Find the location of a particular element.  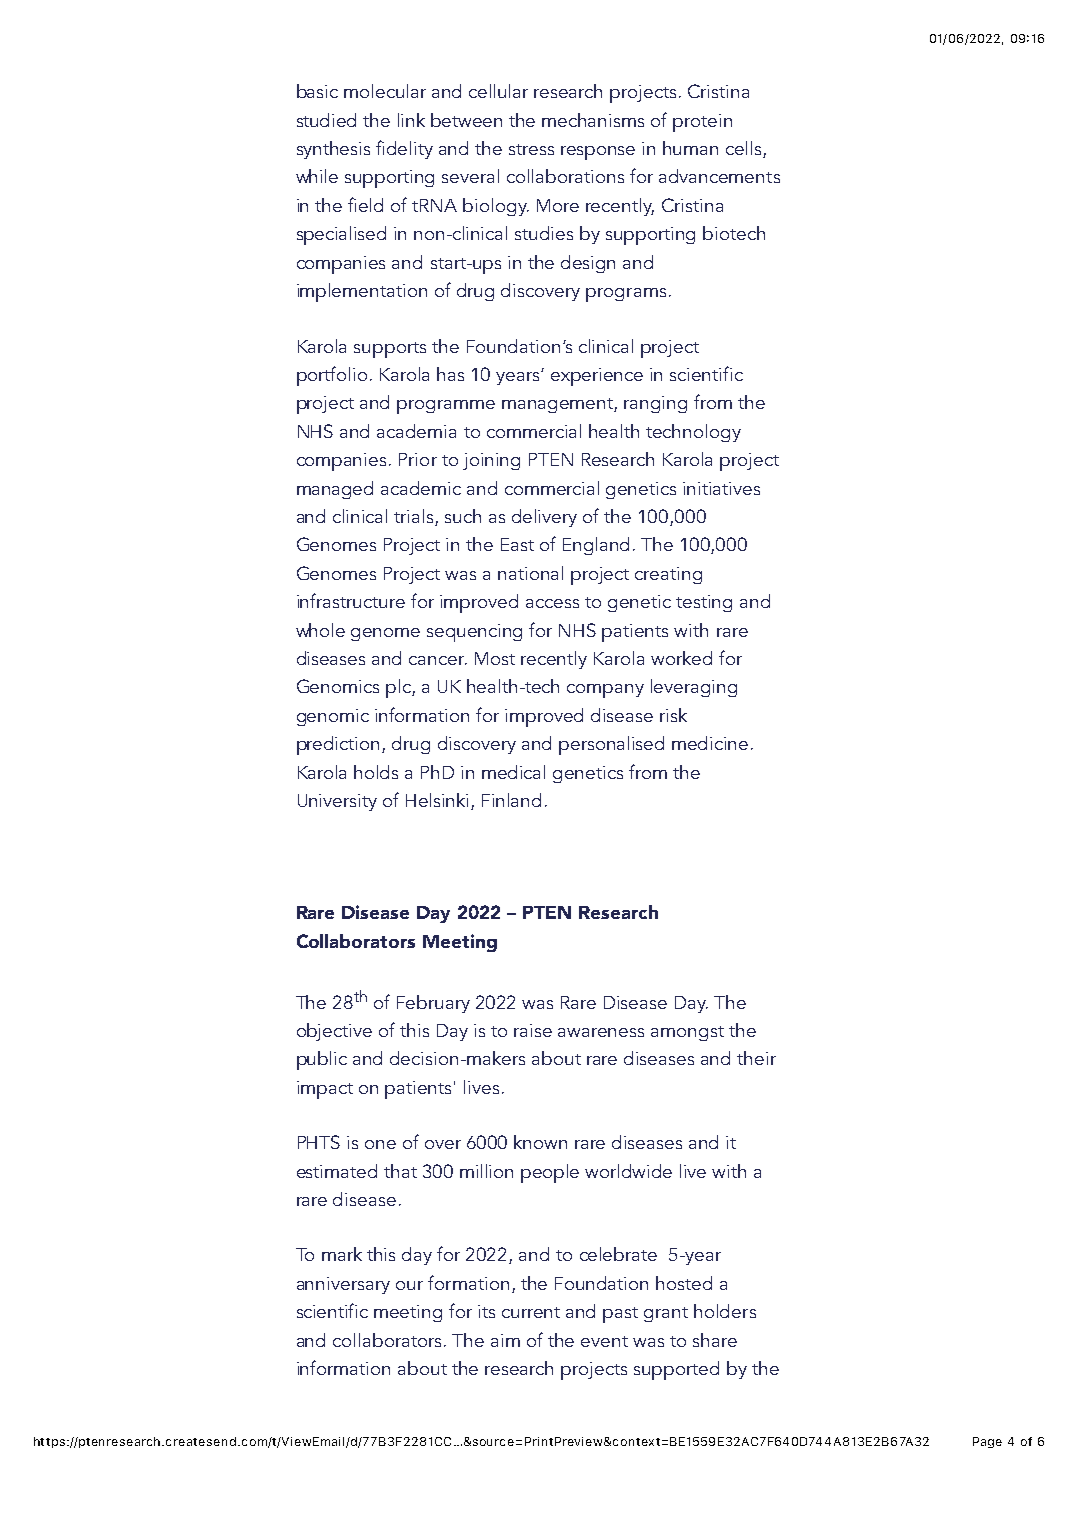

personalised is located at coordinates (611, 745).
